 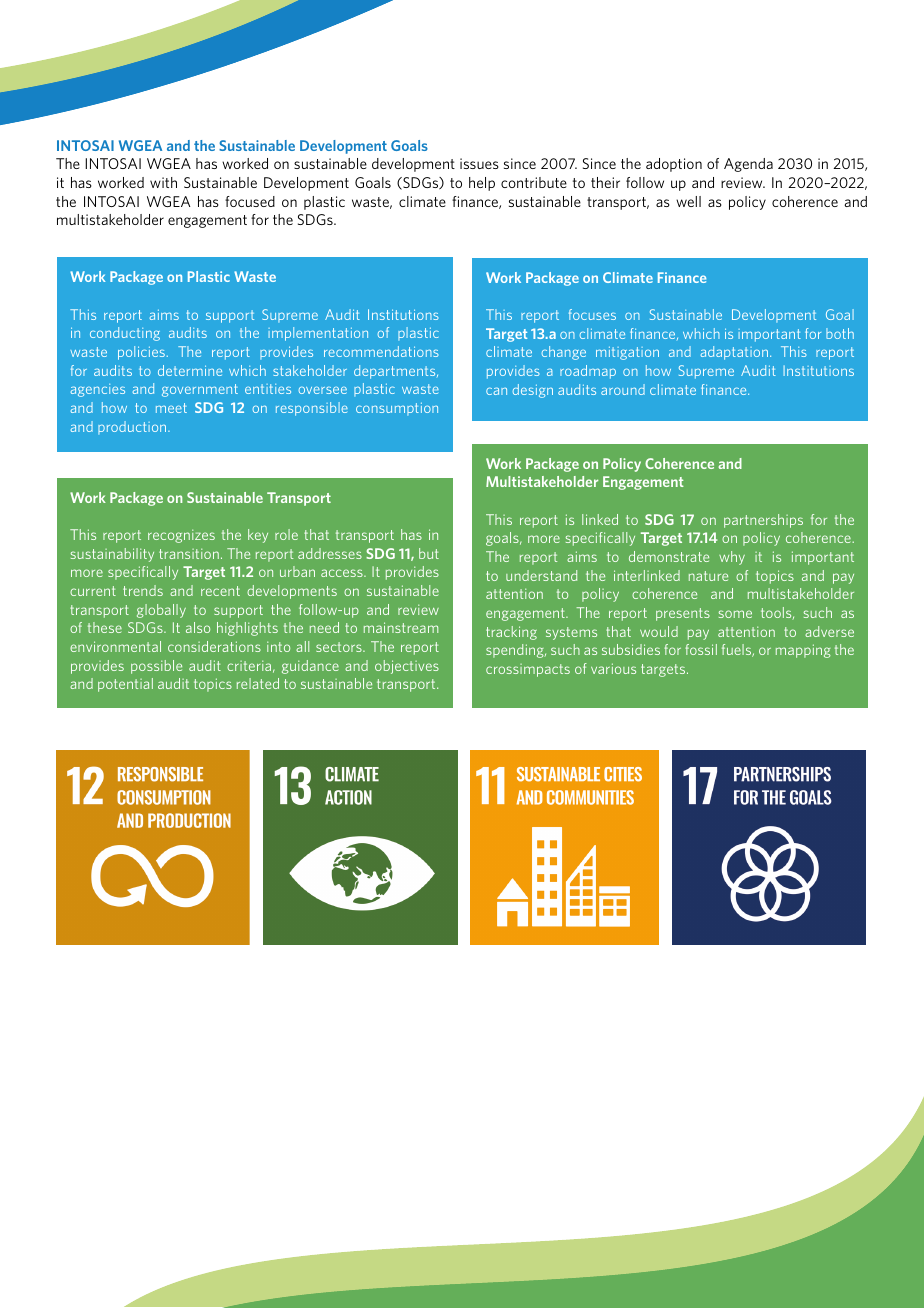 What do you see at coordinates (156, 667) in the screenshot?
I see `possible` at bounding box center [156, 667].
